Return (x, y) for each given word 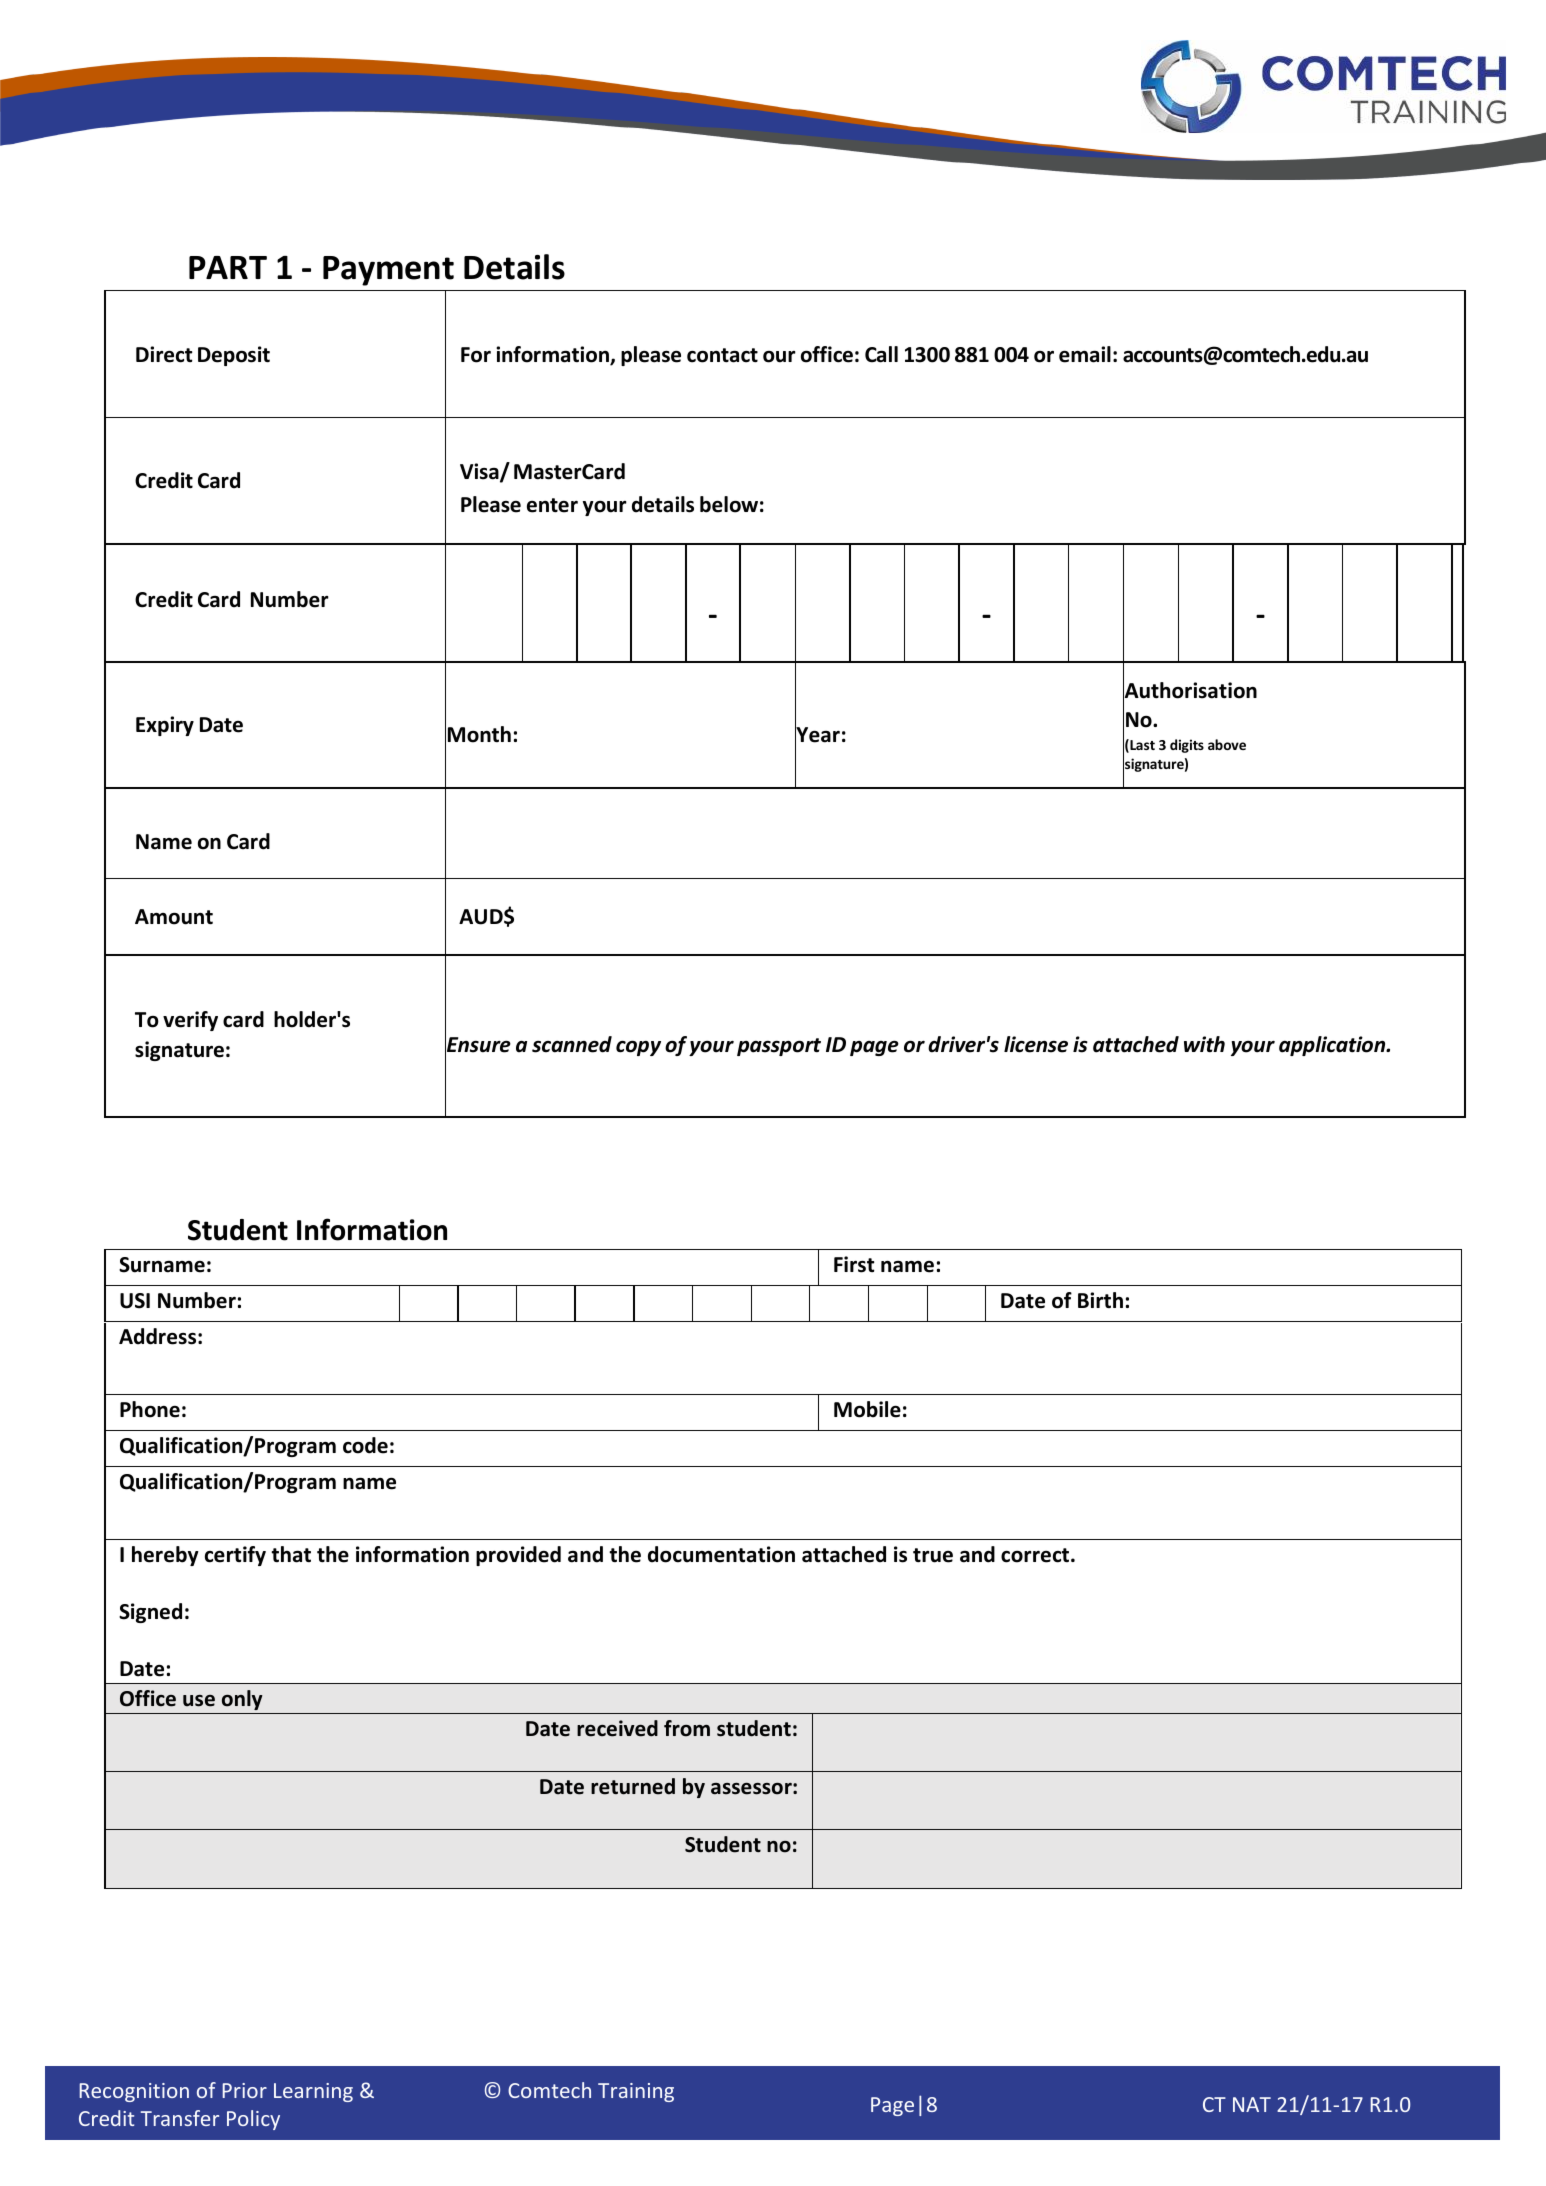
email (1085, 354)
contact (722, 355)
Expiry (165, 726)
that (291, 1554)
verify (190, 1021)
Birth (1100, 1300)
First (854, 1264)
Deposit (234, 356)
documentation (721, 1554)
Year (817, 736)
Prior (245, 2090)
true (933, 1555)
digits (1187, 746)
